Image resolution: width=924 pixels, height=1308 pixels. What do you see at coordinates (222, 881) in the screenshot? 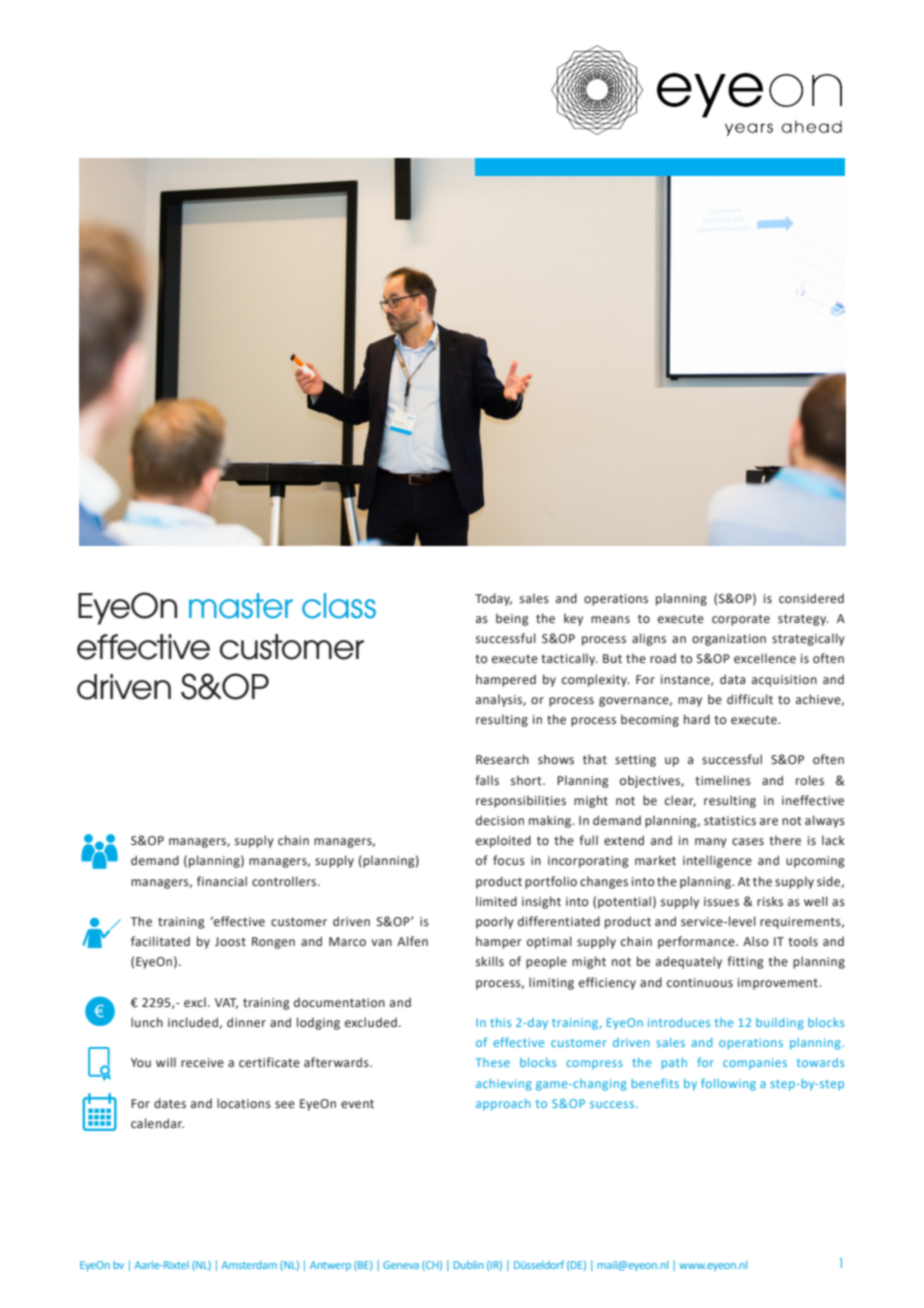
I see `financial` at bounding box center [222, 881].
